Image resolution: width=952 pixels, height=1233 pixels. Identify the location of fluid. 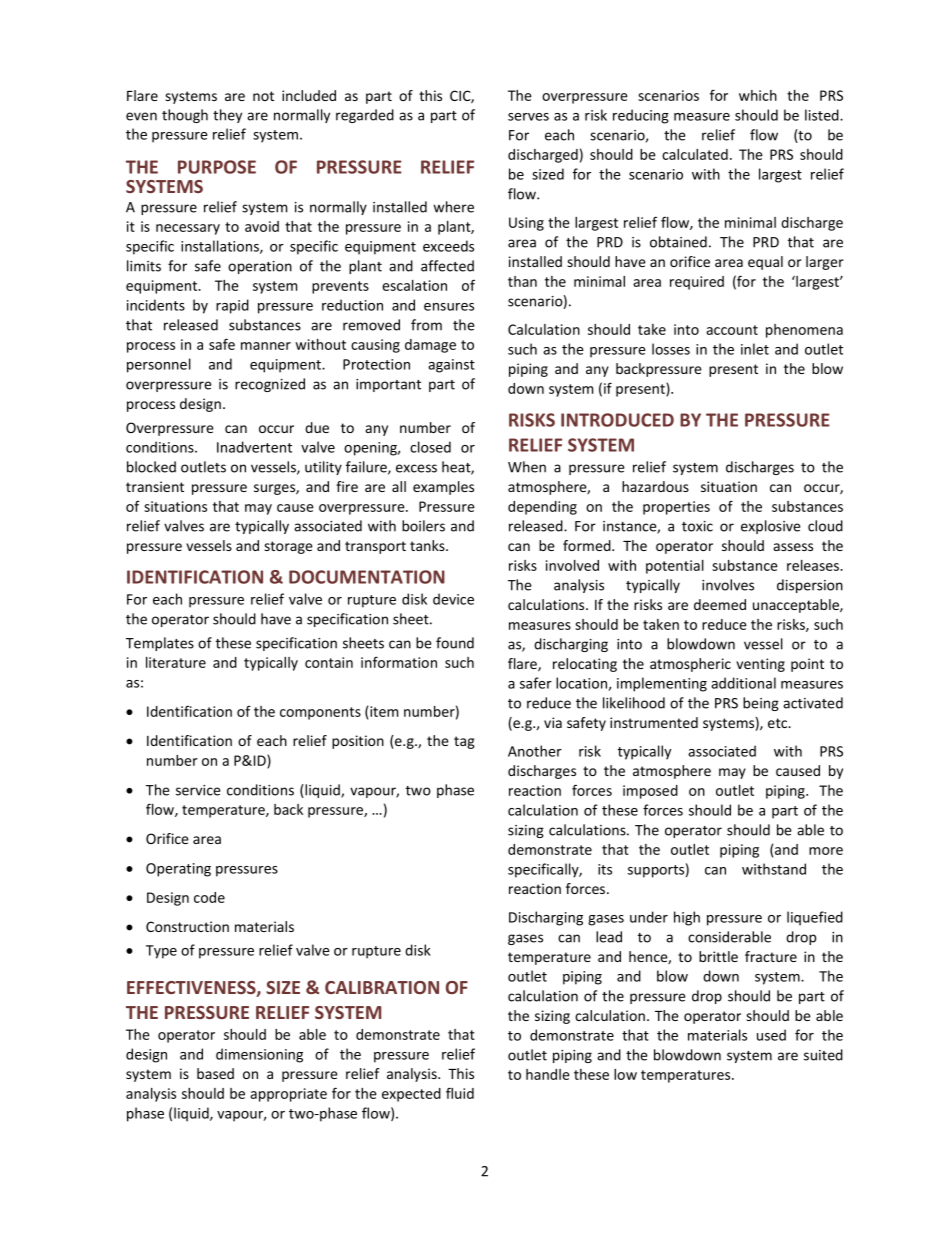
(460, 1093).
